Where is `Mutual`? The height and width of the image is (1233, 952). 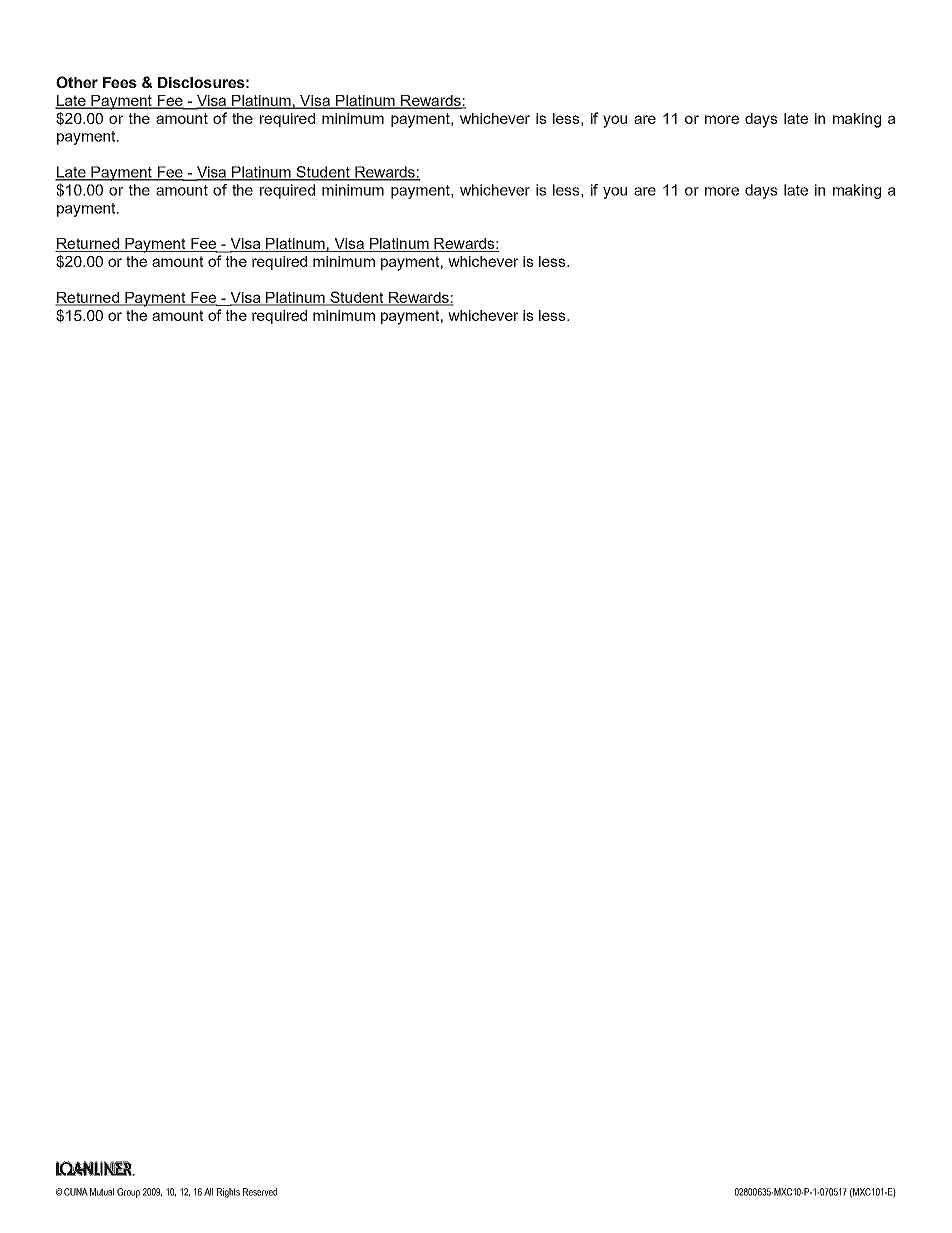
Mutual is located at coordinates (102, 1192).
